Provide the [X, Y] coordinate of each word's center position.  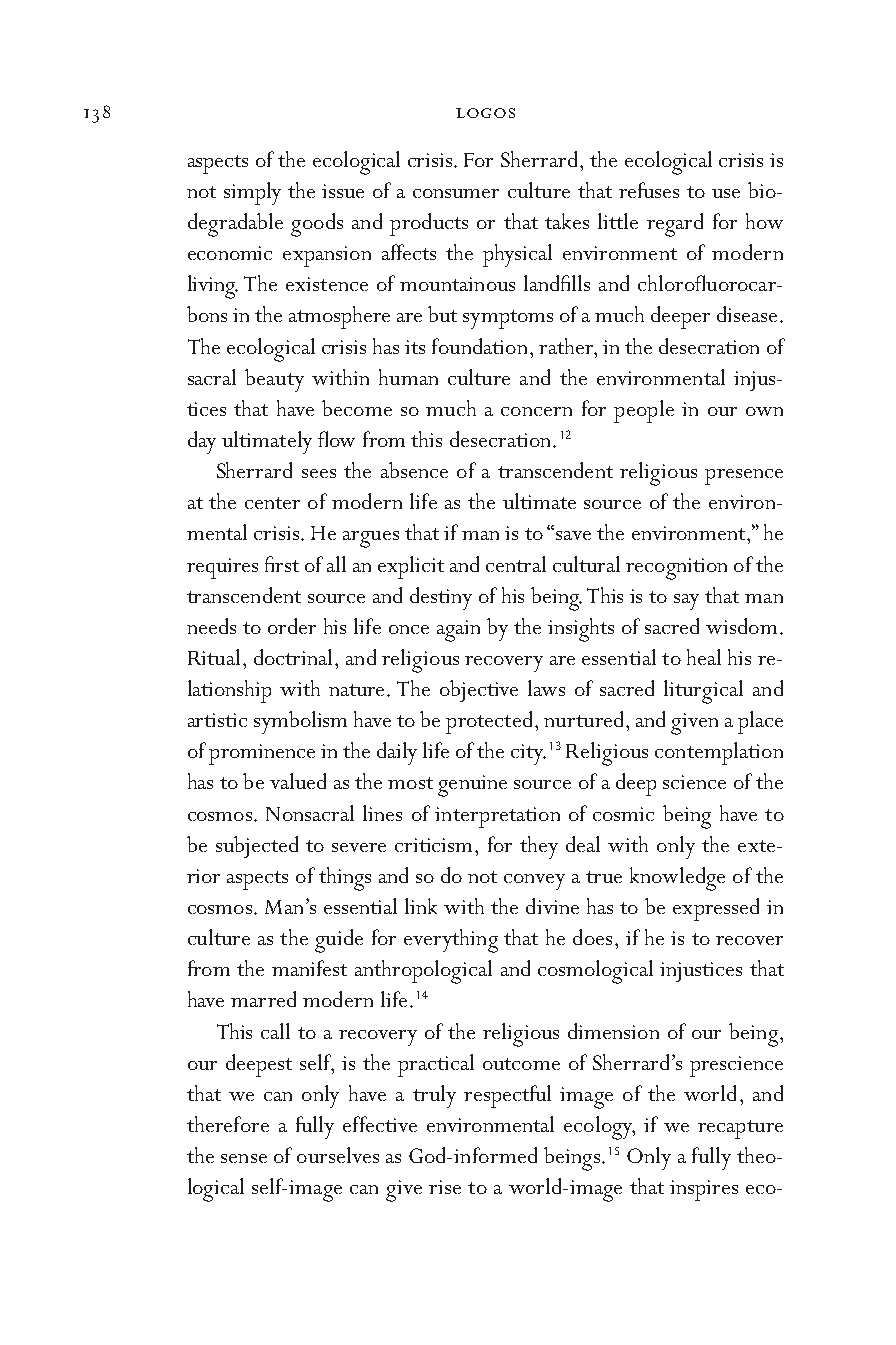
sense [244, 1158]
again [458, 631]
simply [252, 193]
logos [485, 113]
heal [704, 657]
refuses [649, 190]
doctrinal [293, 657]
